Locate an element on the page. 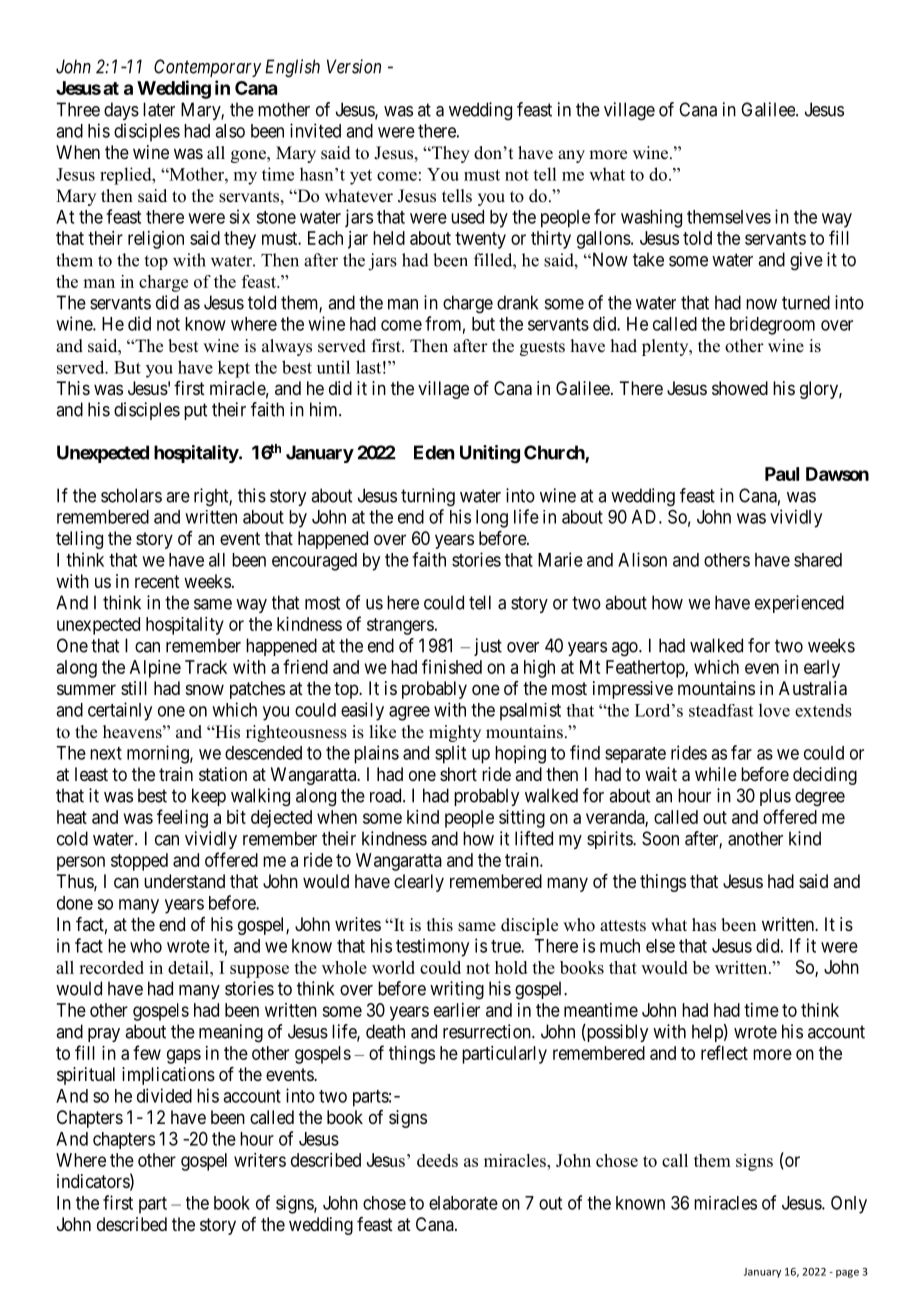  later is located at coordinates (159, 109).
